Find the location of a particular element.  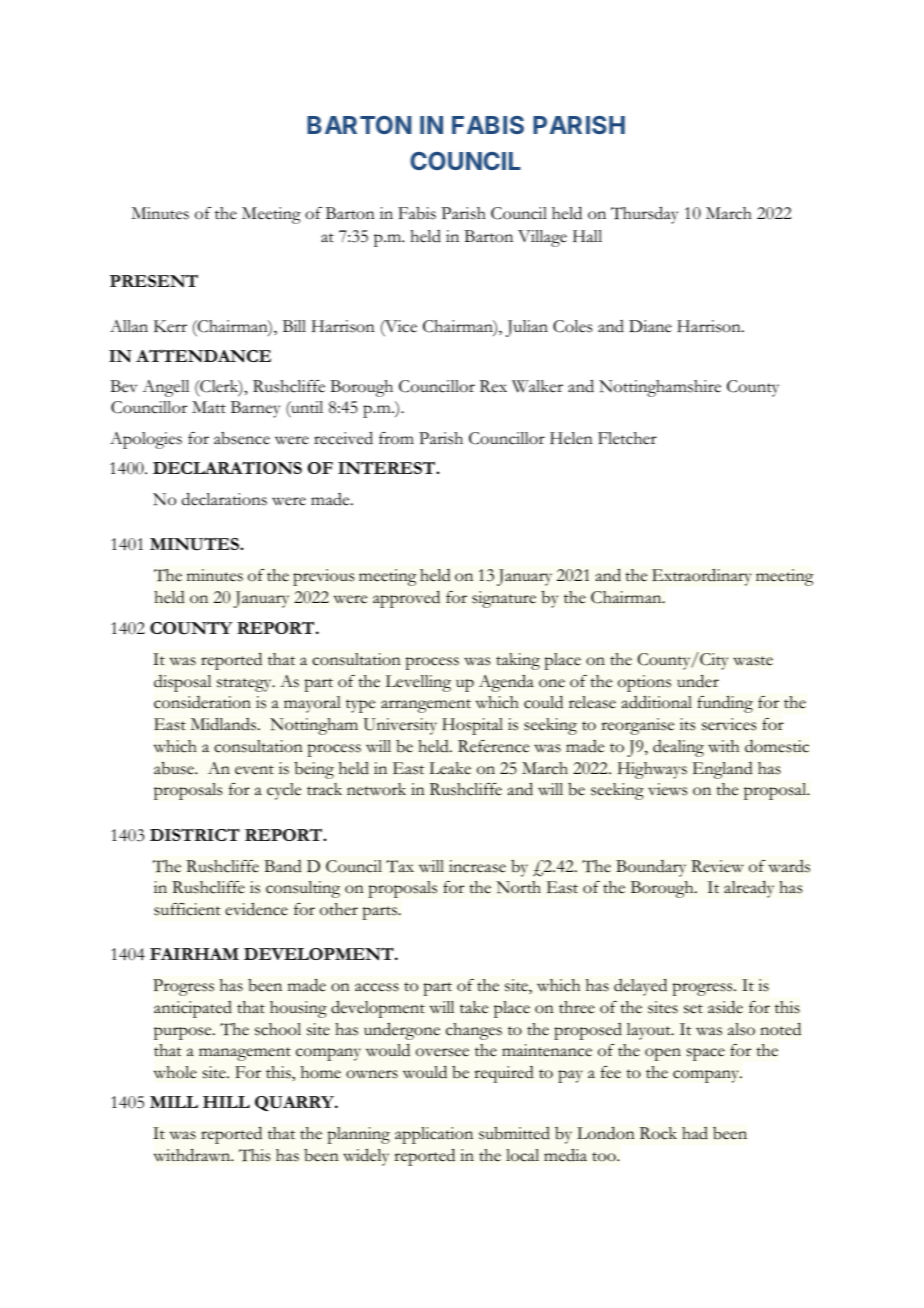

Thursday is located at coordinates (644, 215).
